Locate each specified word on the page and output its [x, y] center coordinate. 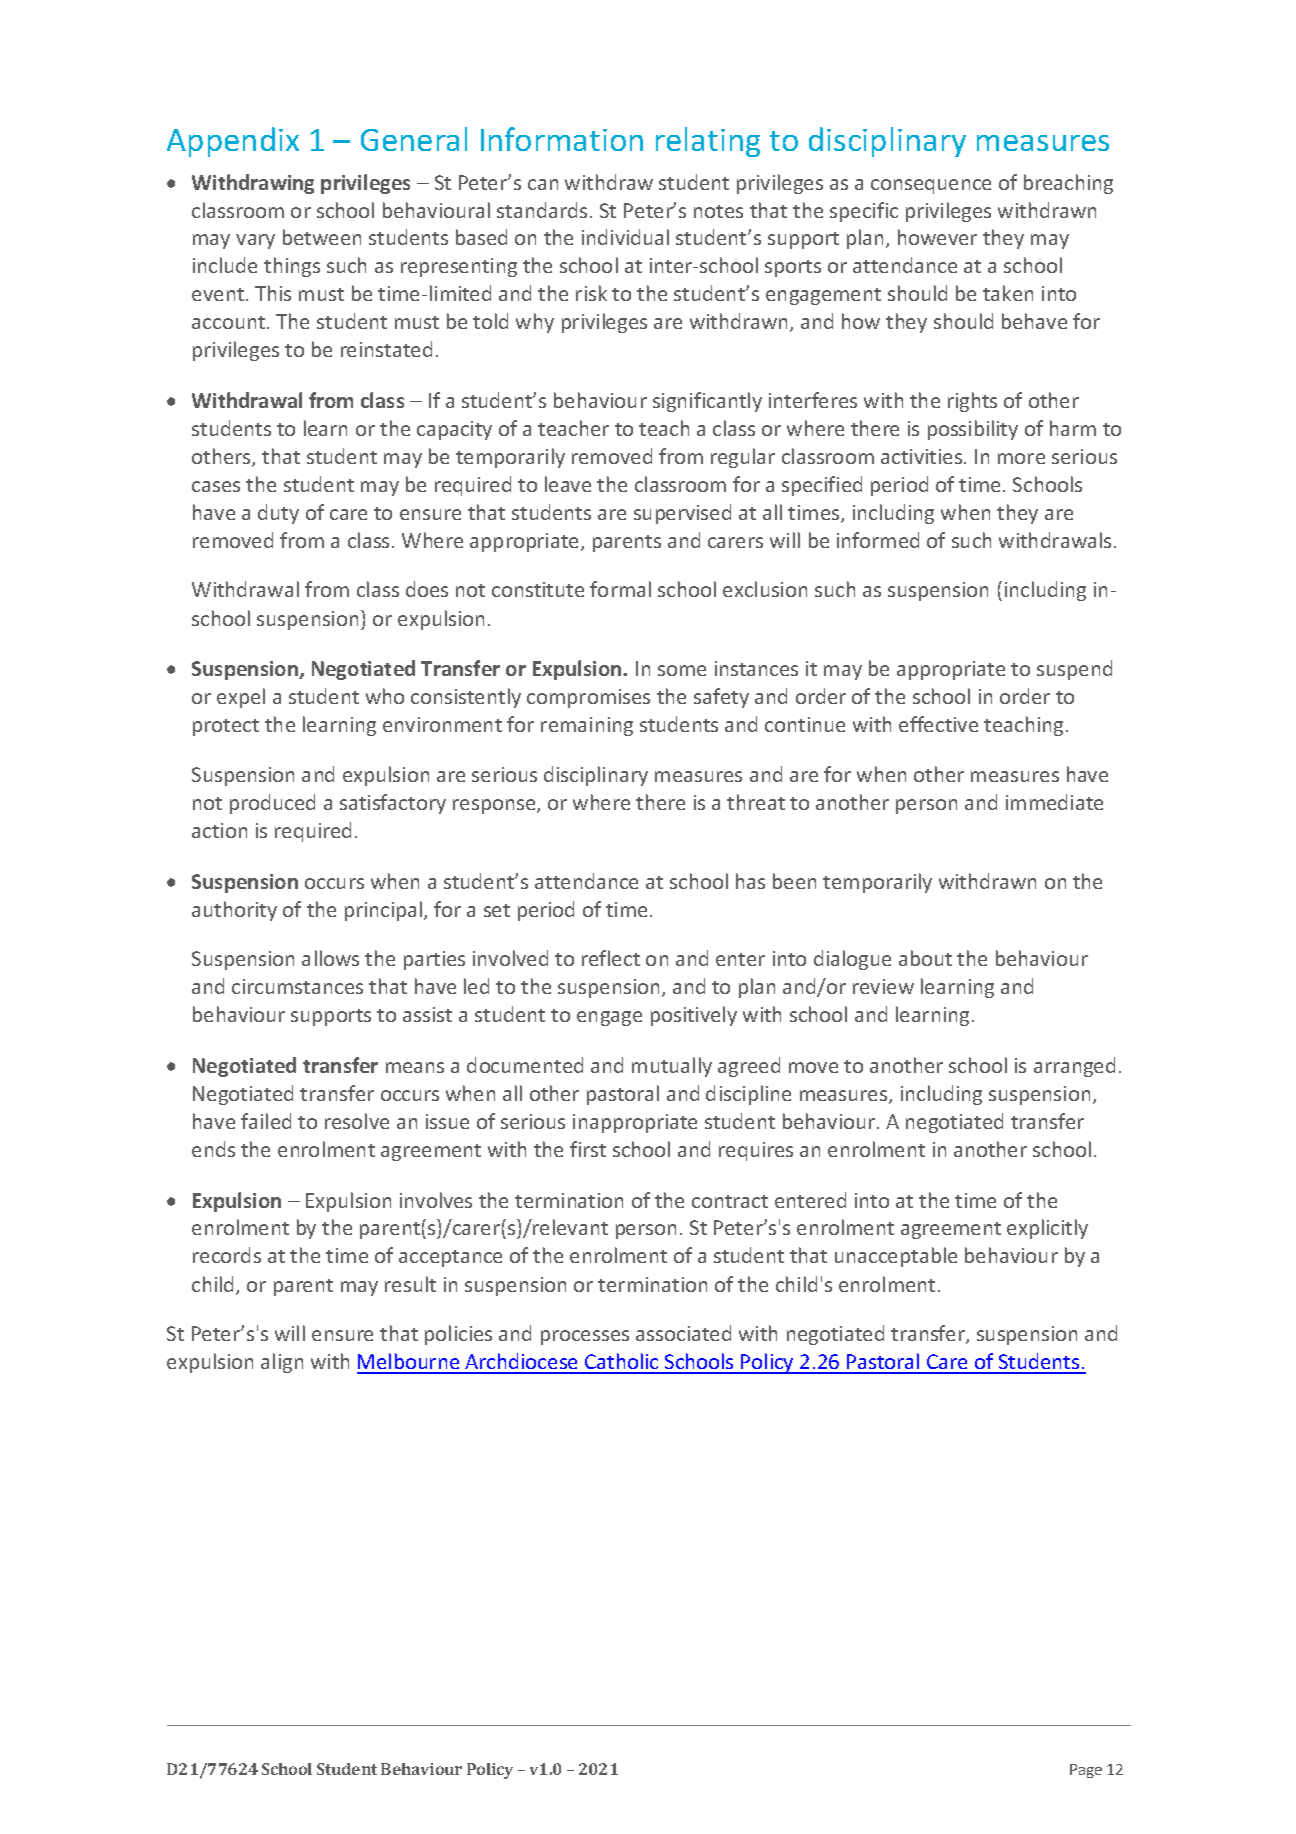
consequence [931, 186]
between [322, 237]
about [925, 958]
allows [330, 958]
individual [625, 237]
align [282, 1363]
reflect [611, 958]
